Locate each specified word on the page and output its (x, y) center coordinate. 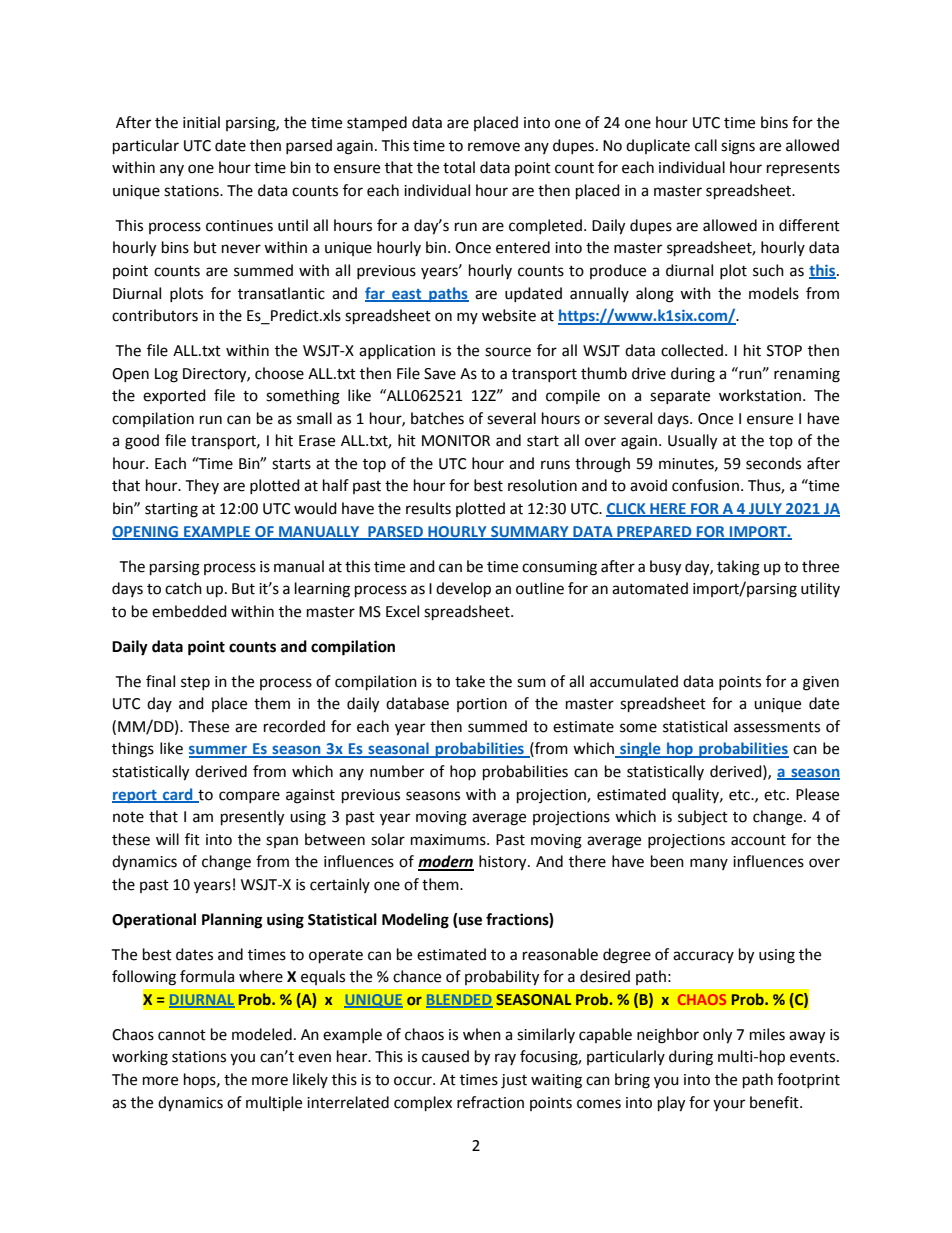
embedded (189, 611)
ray (505, 1059)
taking (738, 568)
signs (738, 147)
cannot (182, 1035)
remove (494, 147)
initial (201, 122)
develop (463, 590)
